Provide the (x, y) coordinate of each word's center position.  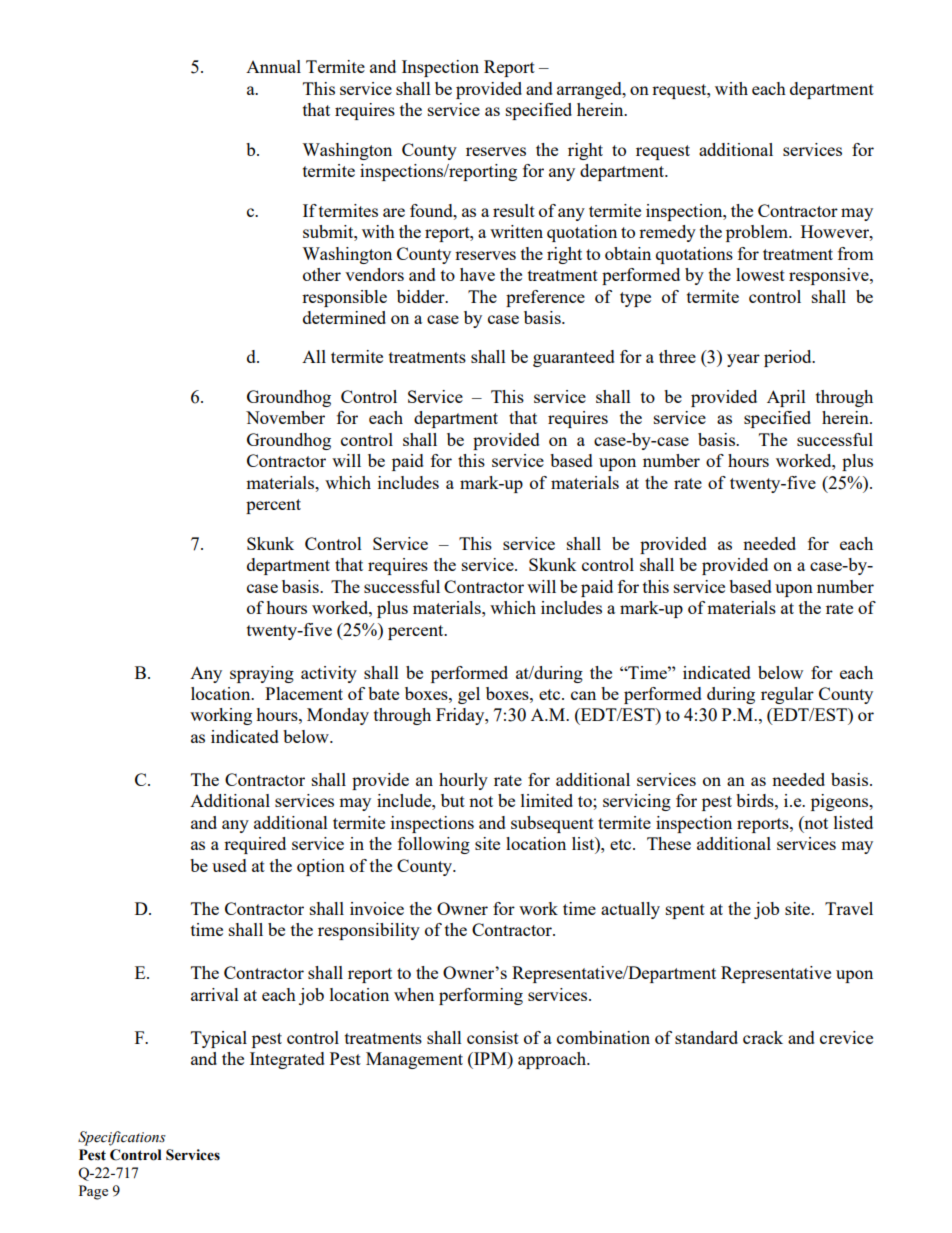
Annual (273, 66)
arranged (590, 90)
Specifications (122, 1138)
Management (414, 1060)
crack (763, 1037)
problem (758, 233)
